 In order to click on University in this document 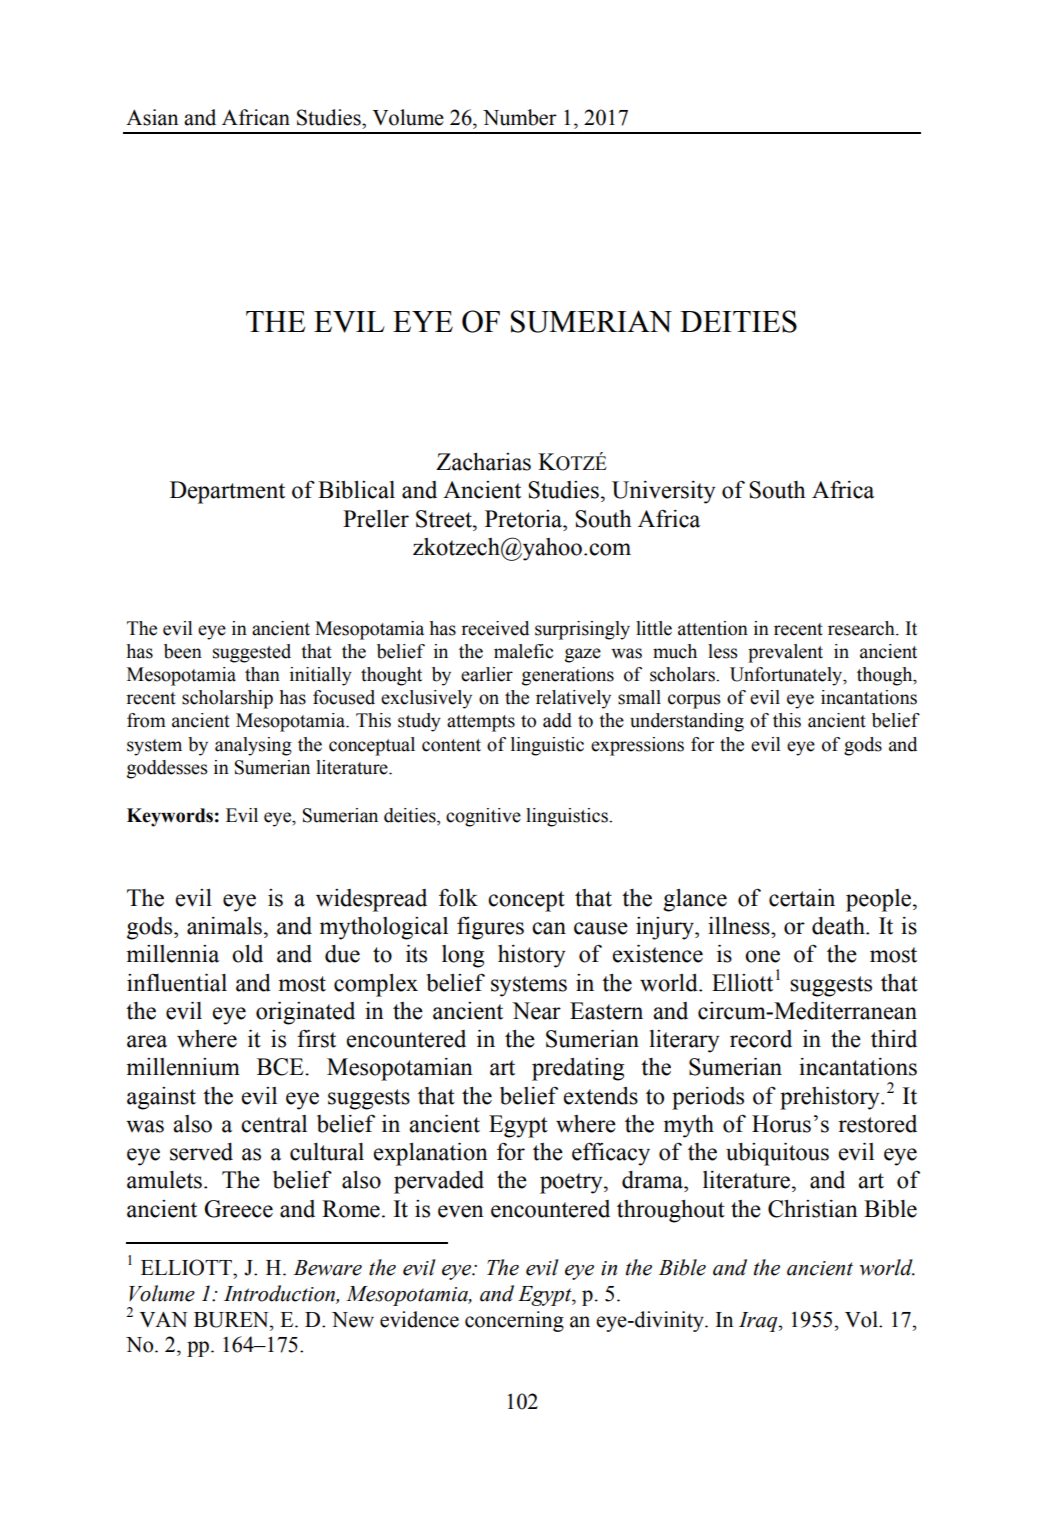, I will do `click(663, 492)`.
